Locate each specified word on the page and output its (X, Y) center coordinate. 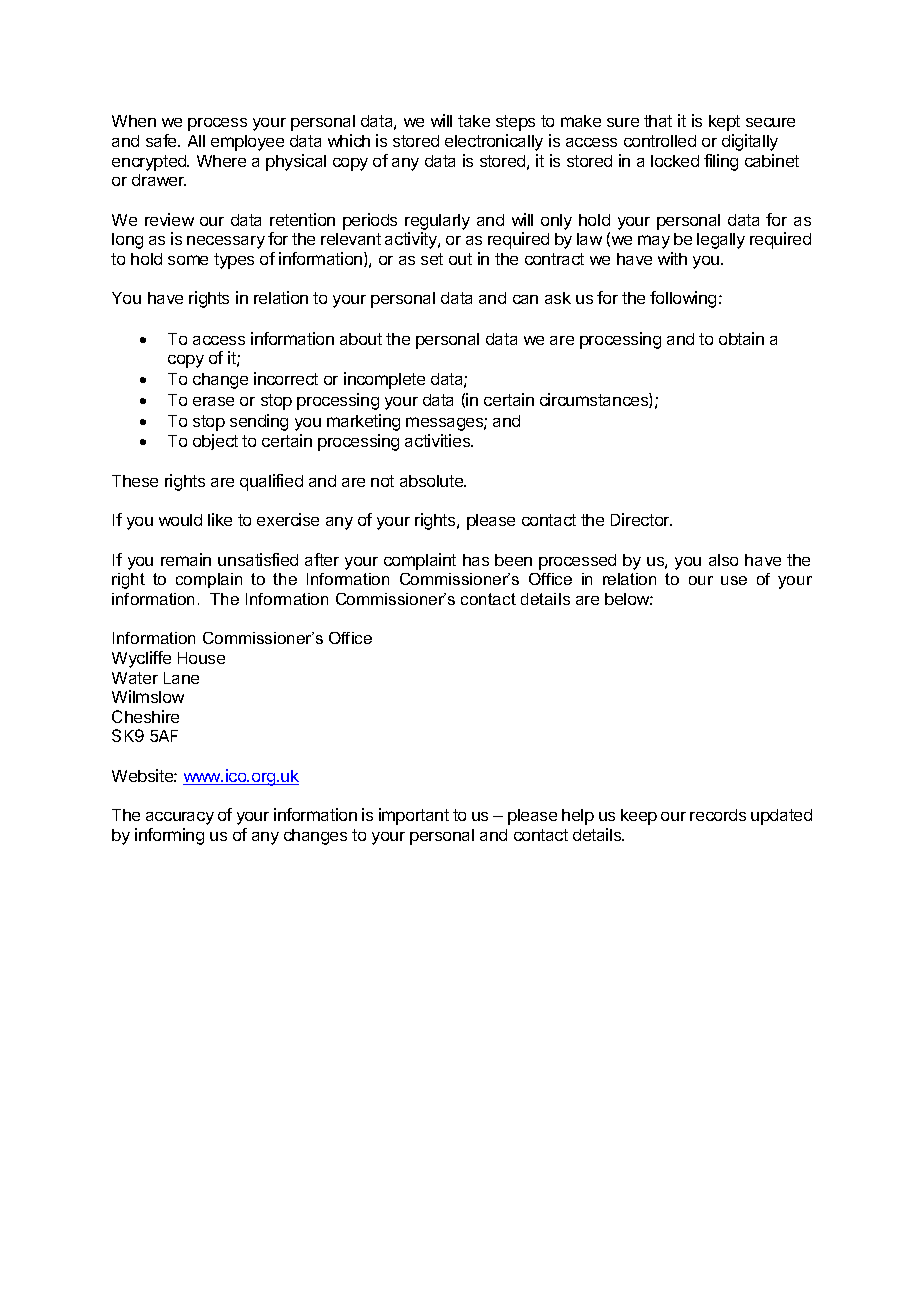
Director (641, 519)
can (525, 299)
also (723, 560)
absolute (432, 481)
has (476, 560)
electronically (494, 142)
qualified (271, 482)
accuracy (180, 818)
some (188, 260)
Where (221, 161)
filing (721, 162)
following (683, 299)
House (201, 658)
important (414, 816)
